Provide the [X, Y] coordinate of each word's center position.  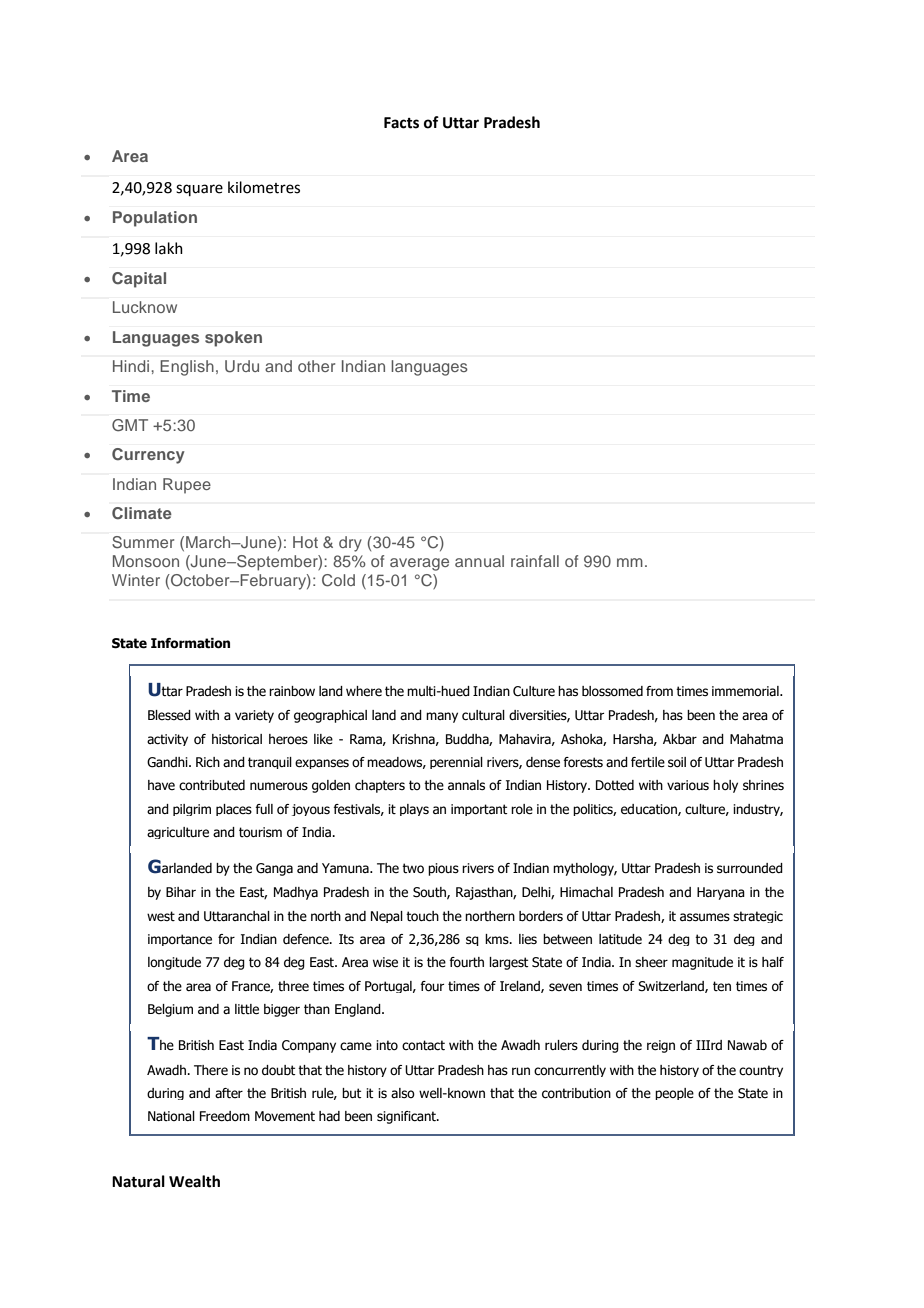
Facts [401, 123]
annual [479, 561]
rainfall [535, 561]
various [688, 785]
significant [407, 1117]
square [199, 190]
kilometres [264, 187]
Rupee [187, 486]
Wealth [194, 1181]
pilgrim [192, 810]
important [479, 810]
